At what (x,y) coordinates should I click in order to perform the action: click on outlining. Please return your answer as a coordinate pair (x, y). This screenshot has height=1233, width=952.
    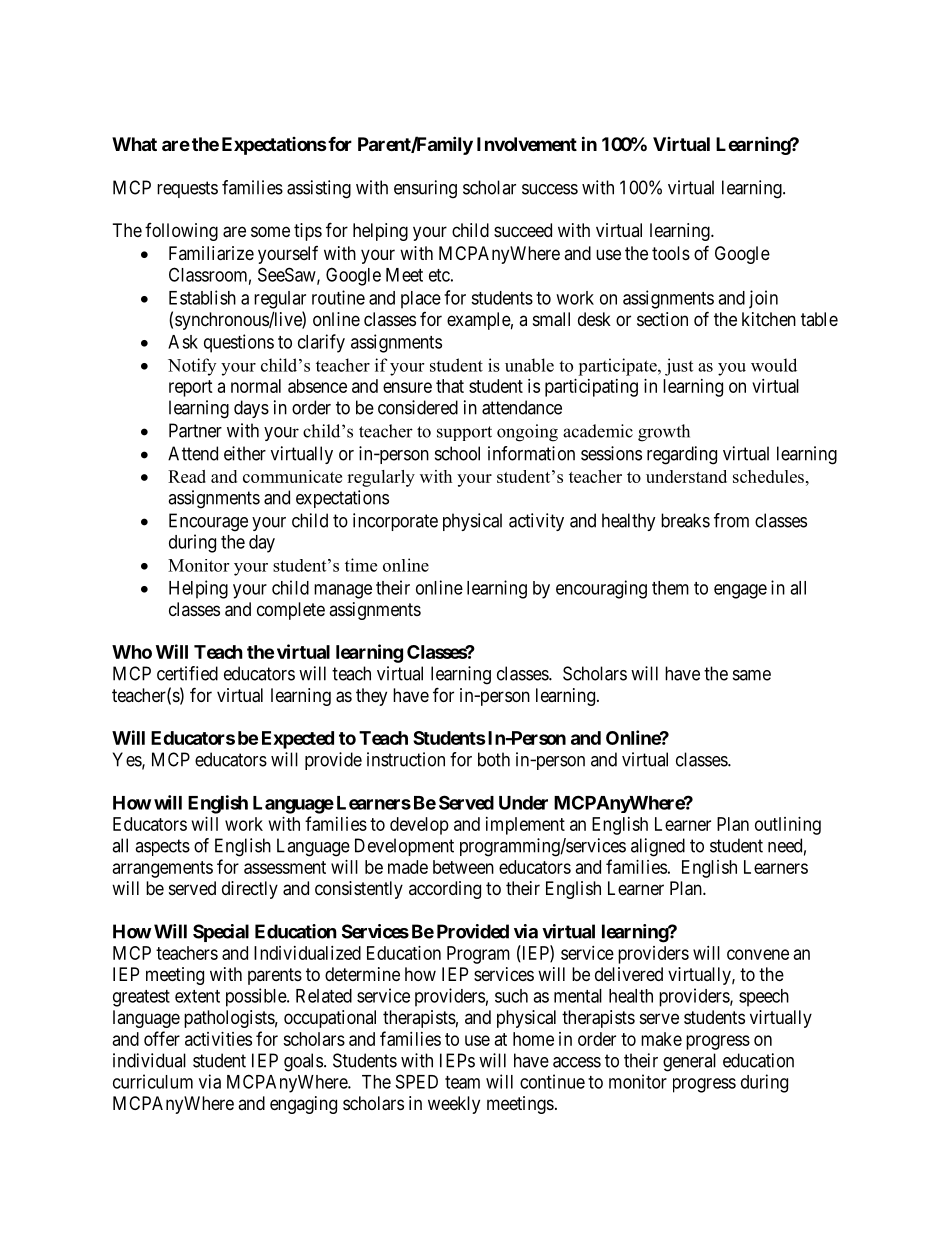
    Looking at the image, I should click on (788, 826).
